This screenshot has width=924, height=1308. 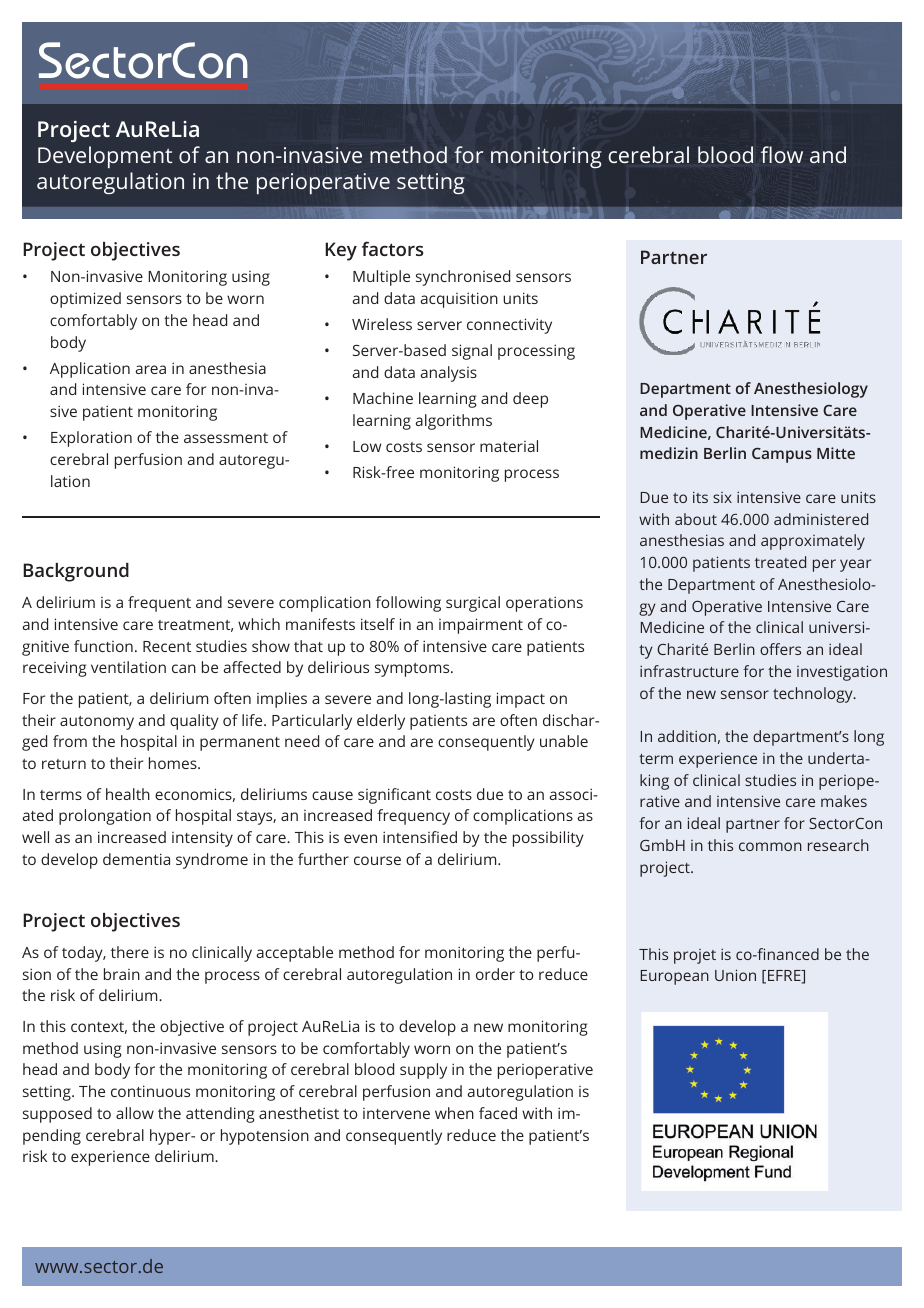 What do you see at coordinates (463, 278) in the screenshot?
I see `synchronised` at bounding box center [463, 278].
